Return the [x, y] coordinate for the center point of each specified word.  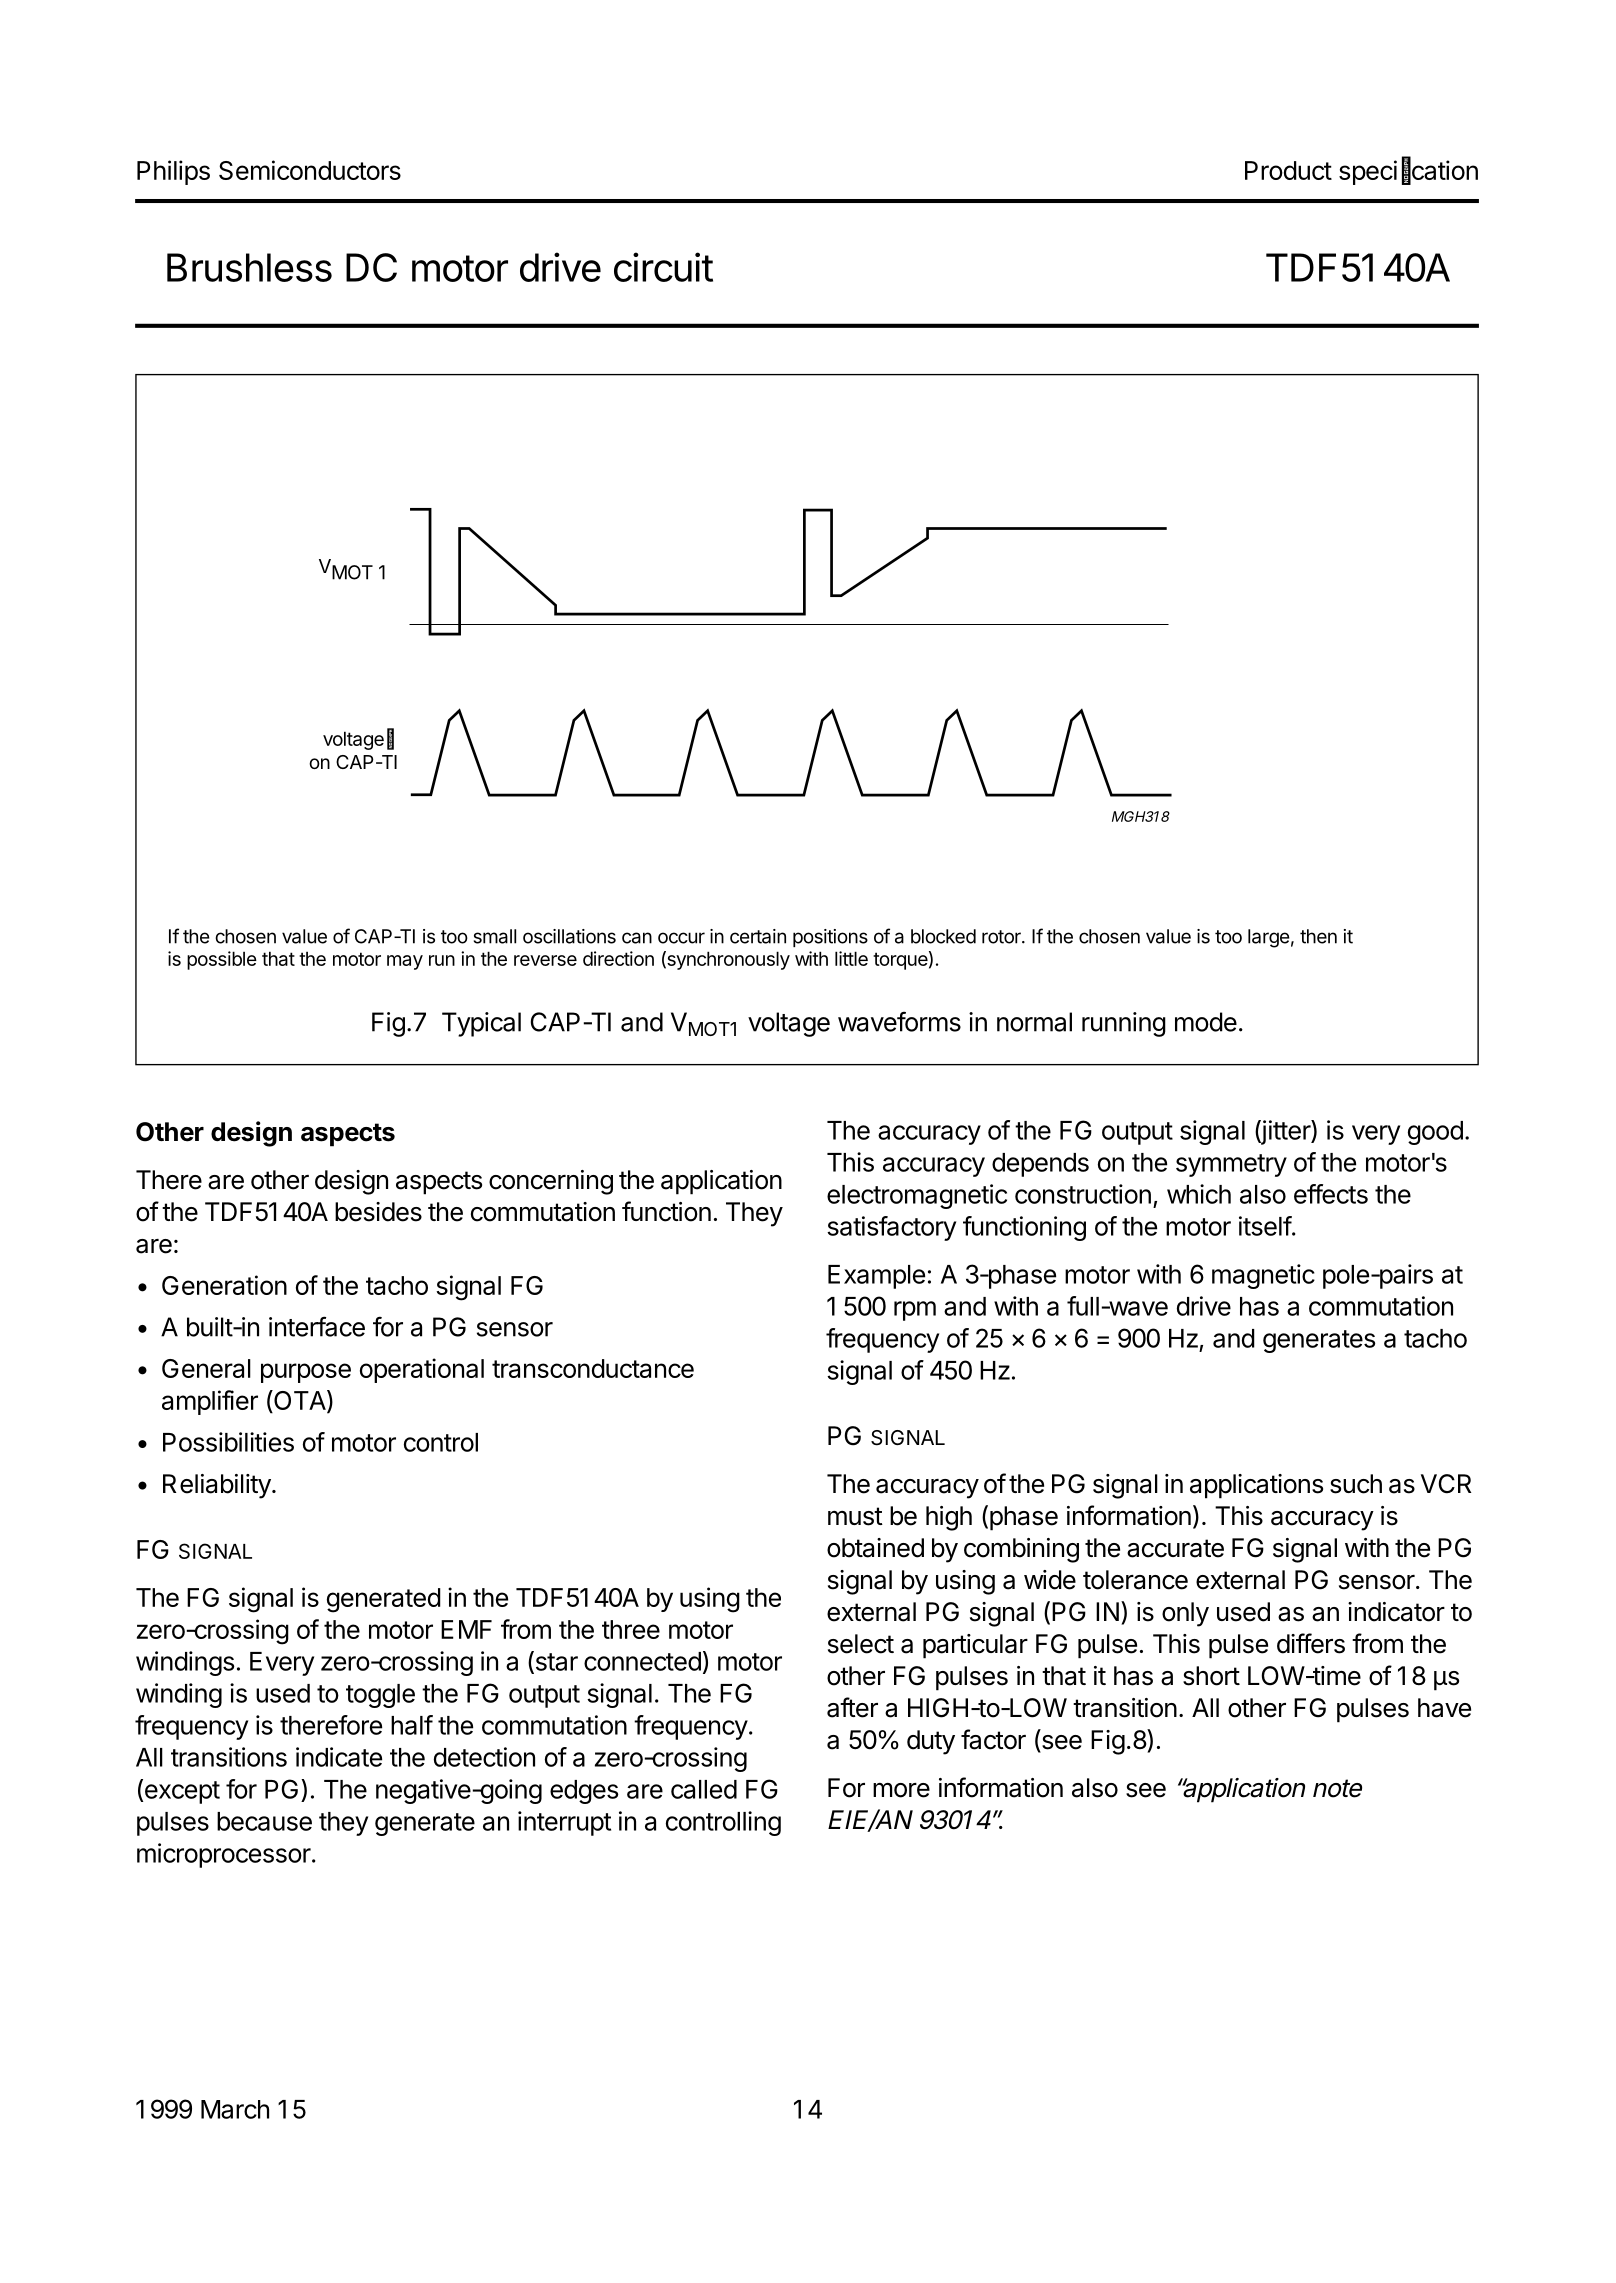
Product [1288, 170]
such [1356, 1484]
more [901, 1790]
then [1318, 936]
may [405, 962]
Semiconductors [310, 170]
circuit [663, 267]
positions [830, 938]
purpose [306, 1373]
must [855, 1516]
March [235, 2109]
